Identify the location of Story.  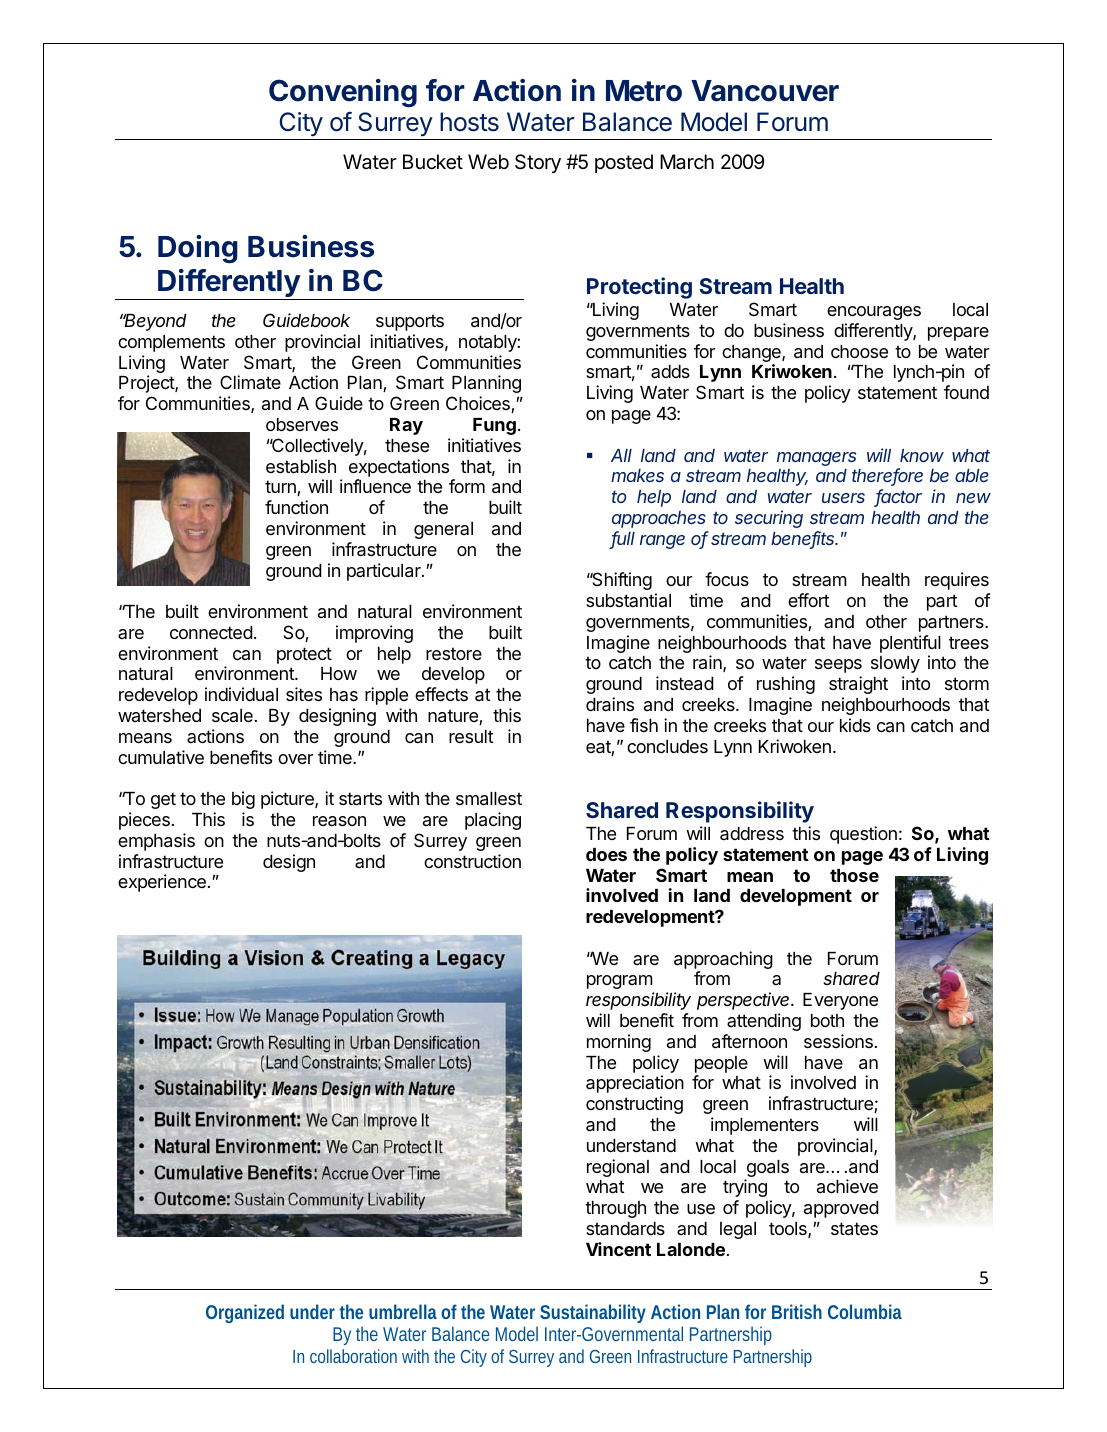
(538, 163).
